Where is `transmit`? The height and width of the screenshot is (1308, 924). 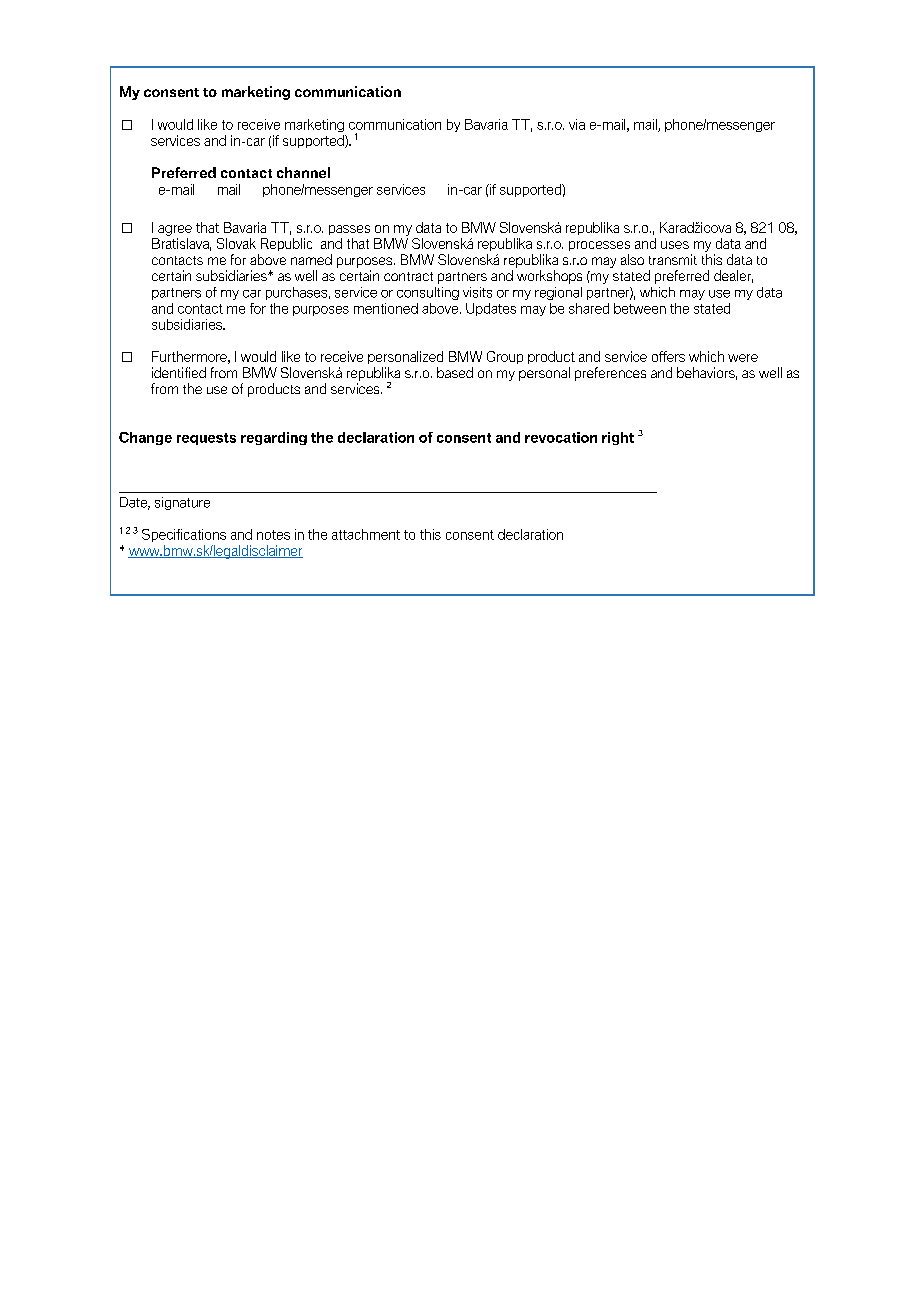
transmit is located at coordinates (673, 259).
